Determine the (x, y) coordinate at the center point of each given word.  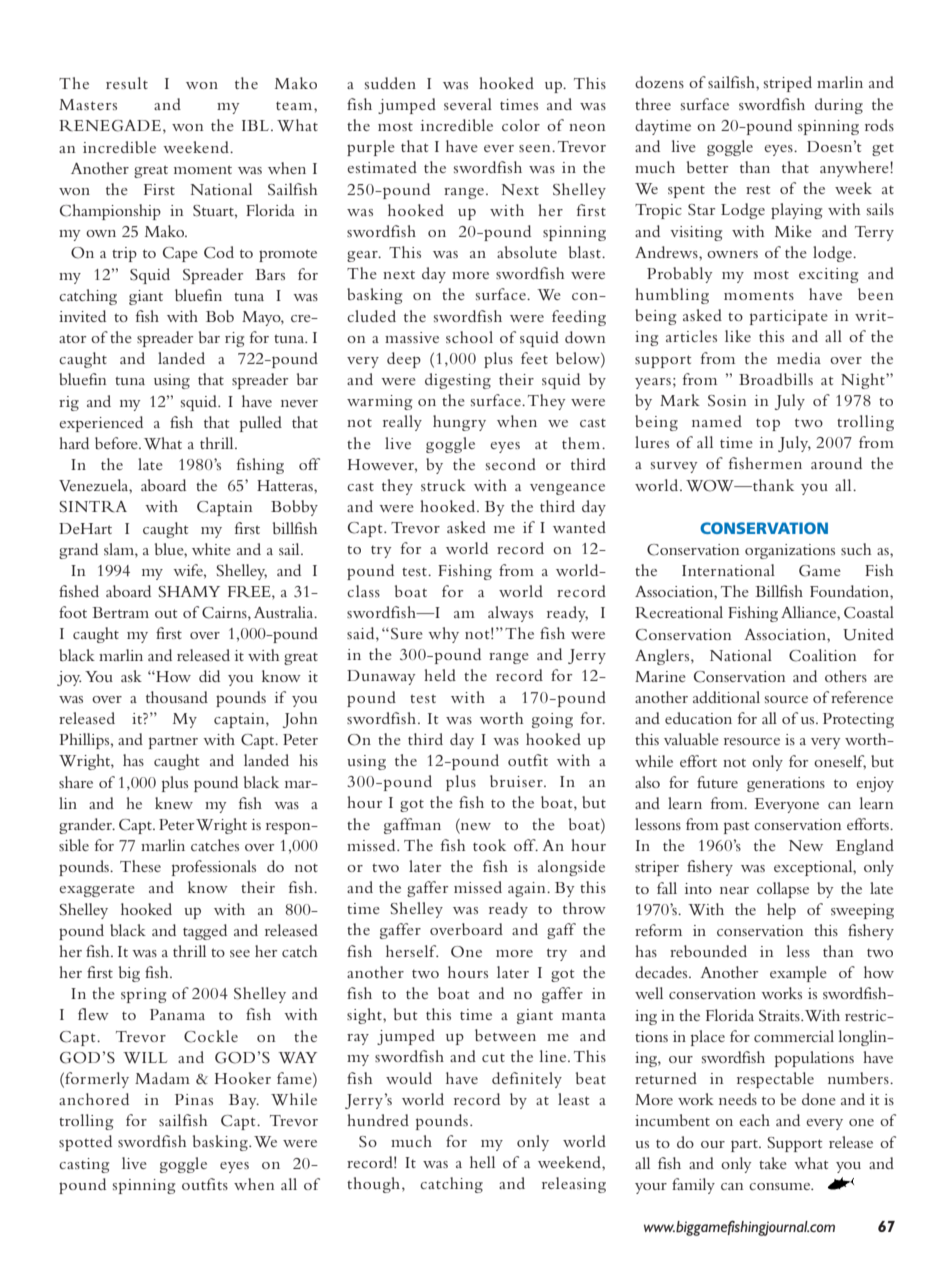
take (773, 1163)
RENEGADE (110, 126)
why (443, 635)
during (839, 106)
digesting (458, 381)
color (521, 125)
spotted (85, 1143)
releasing (574, 1185)
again (528, 889)
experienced (101, 424)
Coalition (823, 655)
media (799, 358)
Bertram (120, 612)
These (140, 866)
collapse (783, 890)
